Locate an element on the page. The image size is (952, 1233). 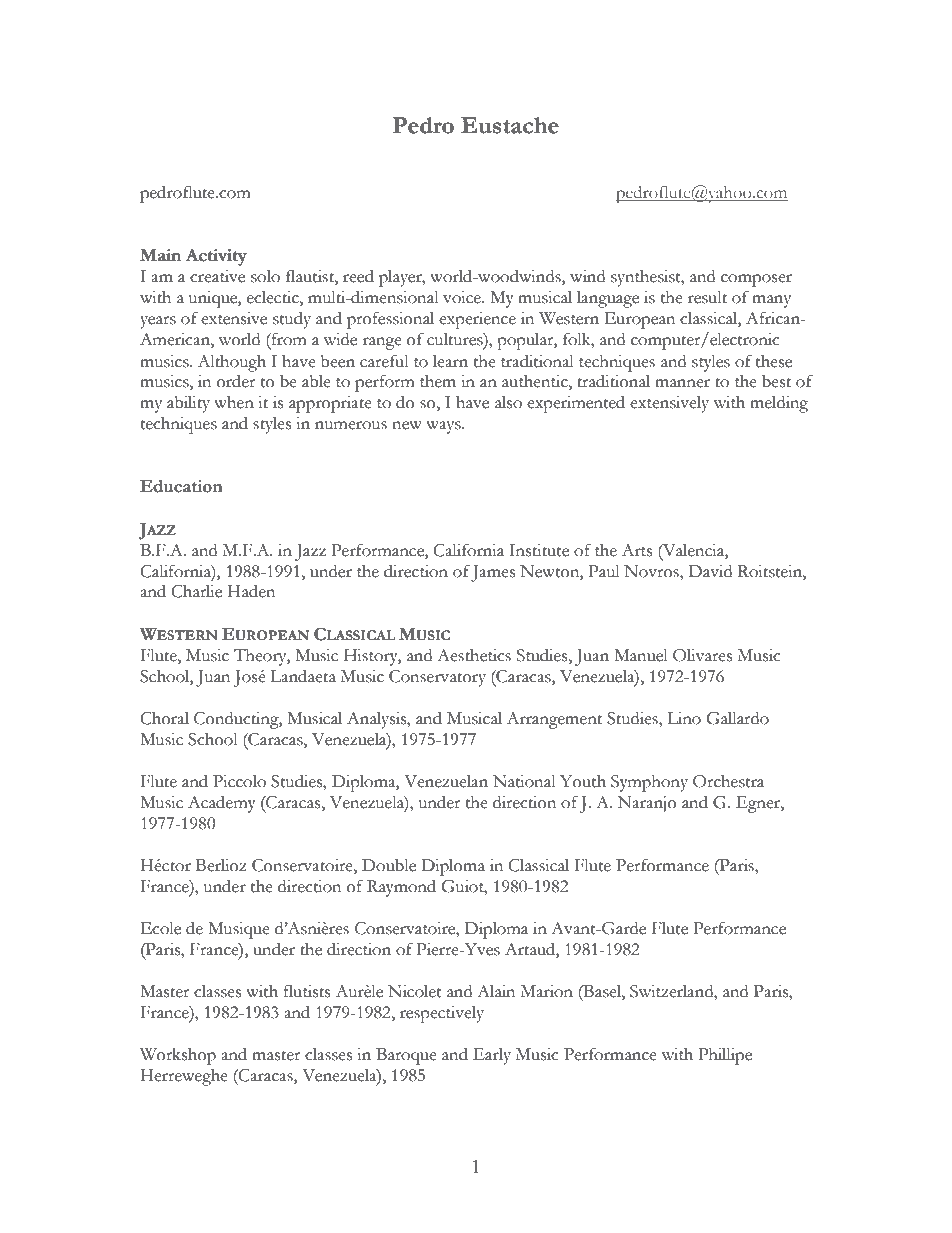
David is located at coordinates (710, 571).
